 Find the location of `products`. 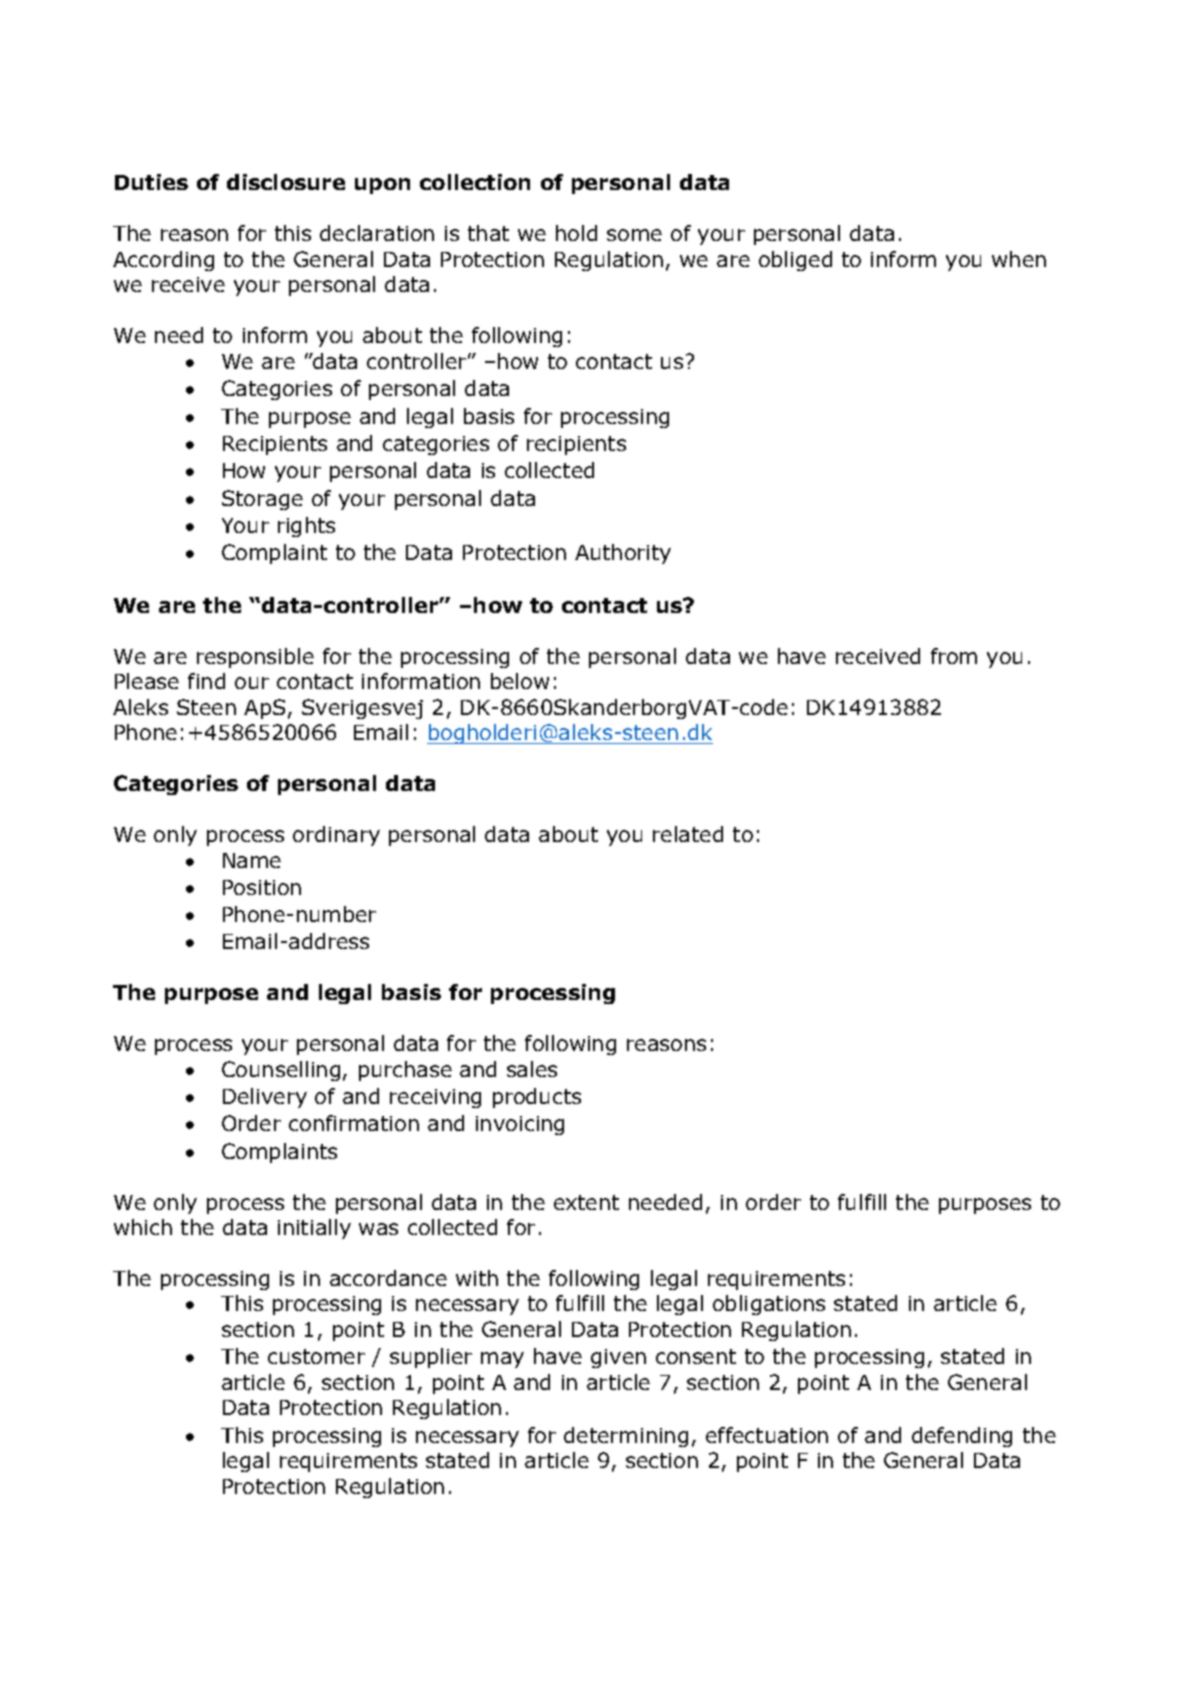

products is located at coordinates (537, 1098).
